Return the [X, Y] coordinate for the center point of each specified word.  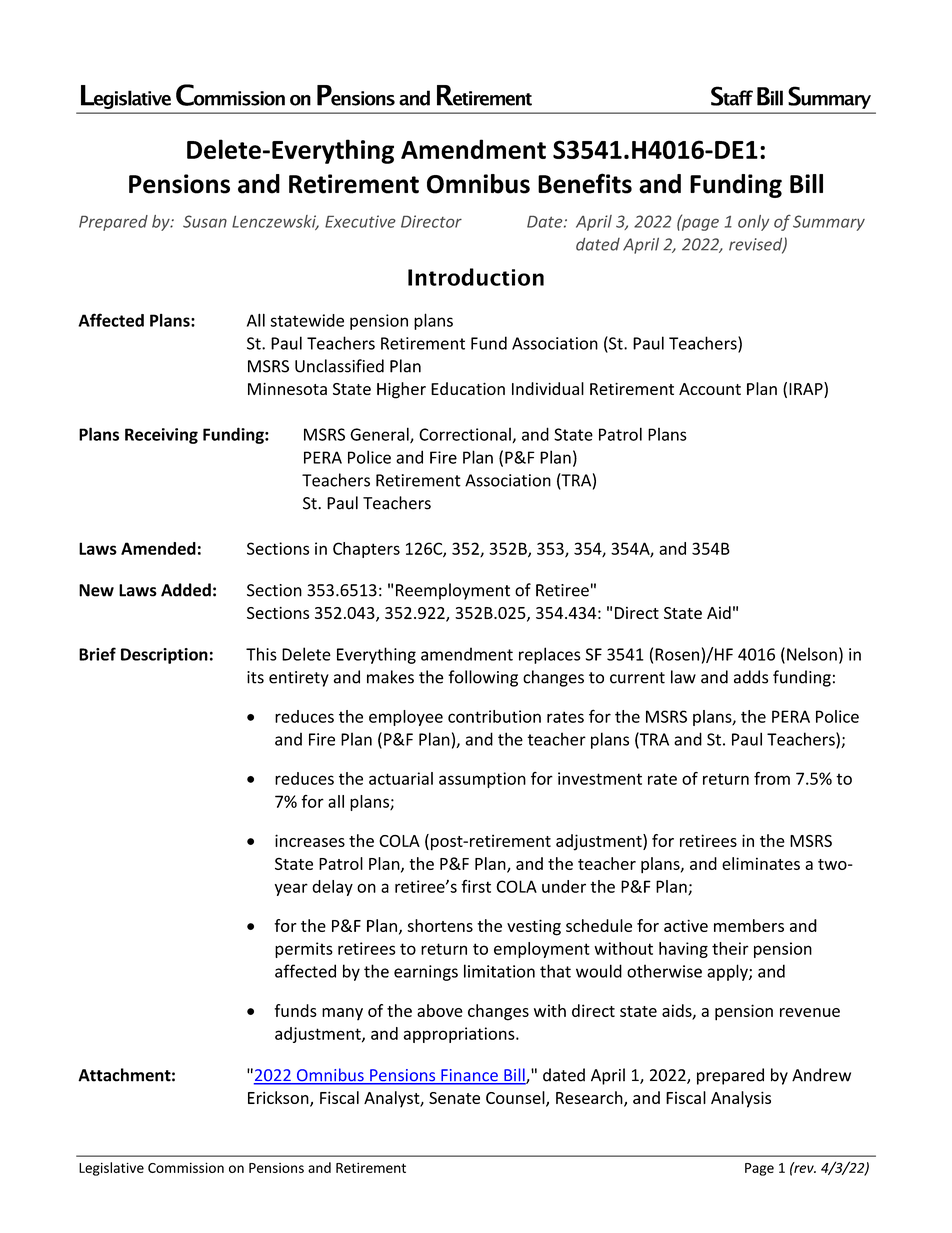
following [483, 678]
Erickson [279, 1099]
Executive [360, 221]
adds [751, 677]
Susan [205, 221]
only [753, 223]
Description [164, 656]
